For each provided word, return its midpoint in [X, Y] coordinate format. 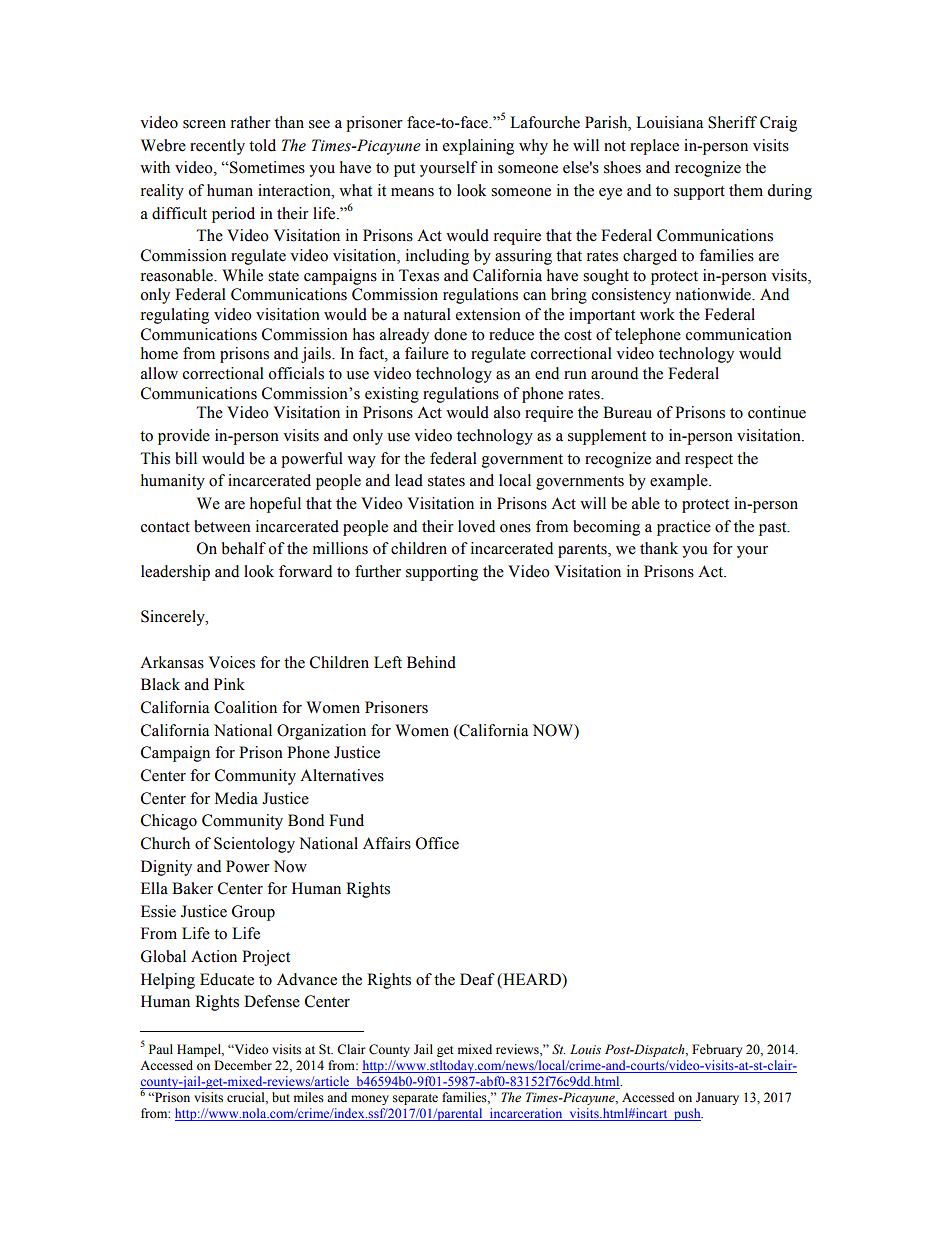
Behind [431, 662]
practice [684, 528]
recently [217, 147]
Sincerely [174, 618]
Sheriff [732, 122]
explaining [478, 147]
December [243, 1065]
